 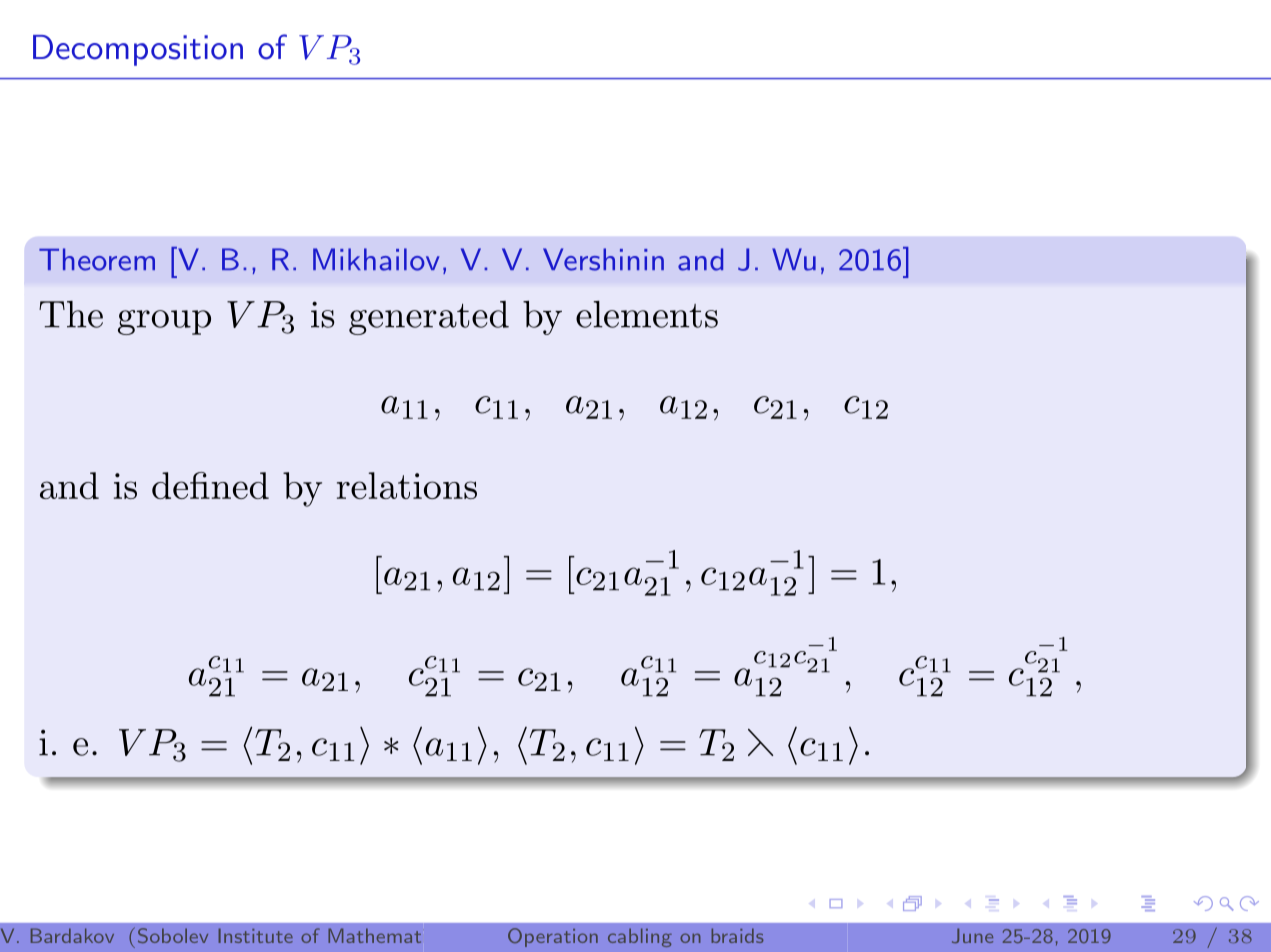 What do you see at coordinates (173, 935) in the screenshot?
I see `Sobolev` at bounding box center [173, 935].
